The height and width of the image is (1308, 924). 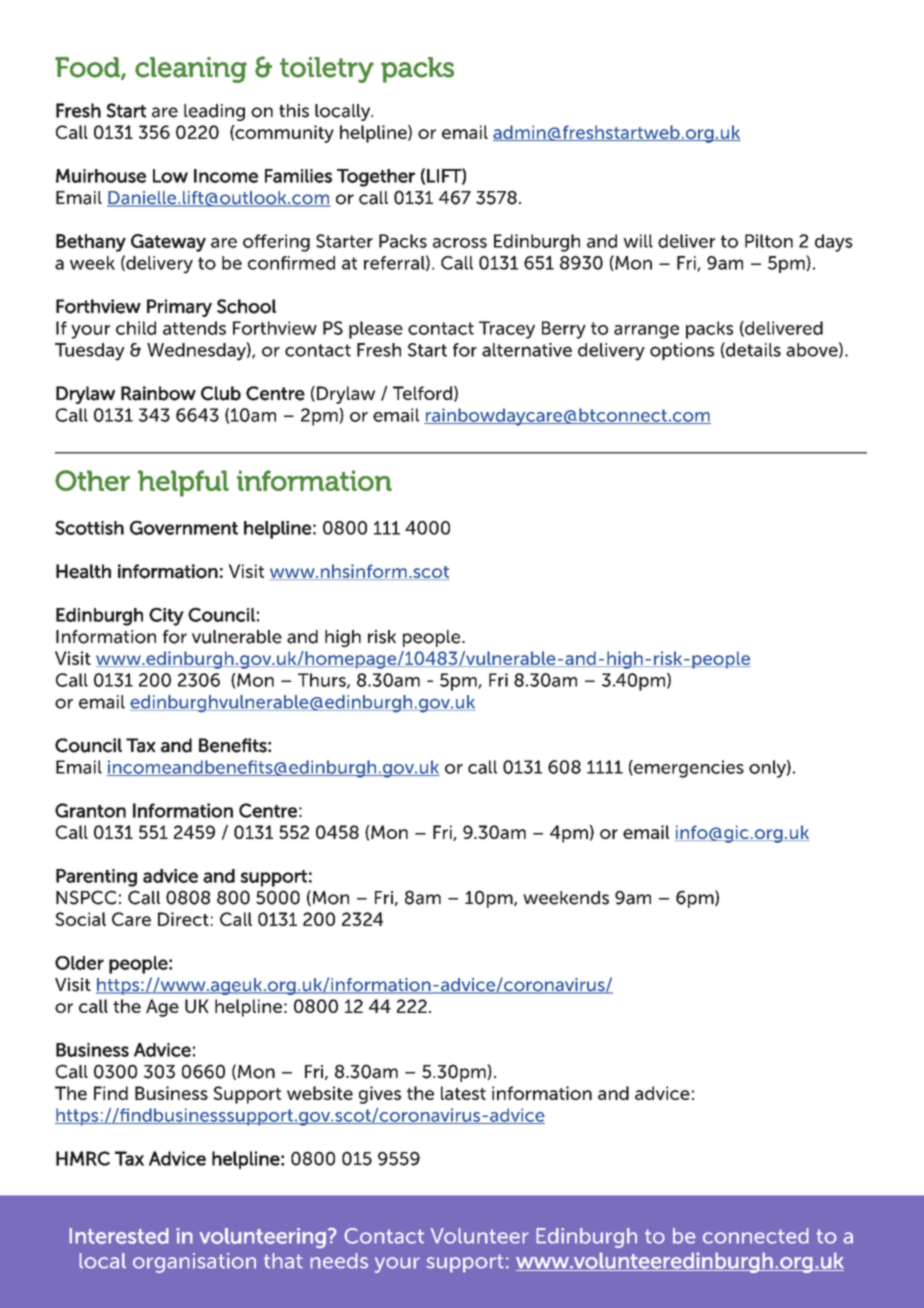 I want to click on leading, so click(x=214, y=112).
